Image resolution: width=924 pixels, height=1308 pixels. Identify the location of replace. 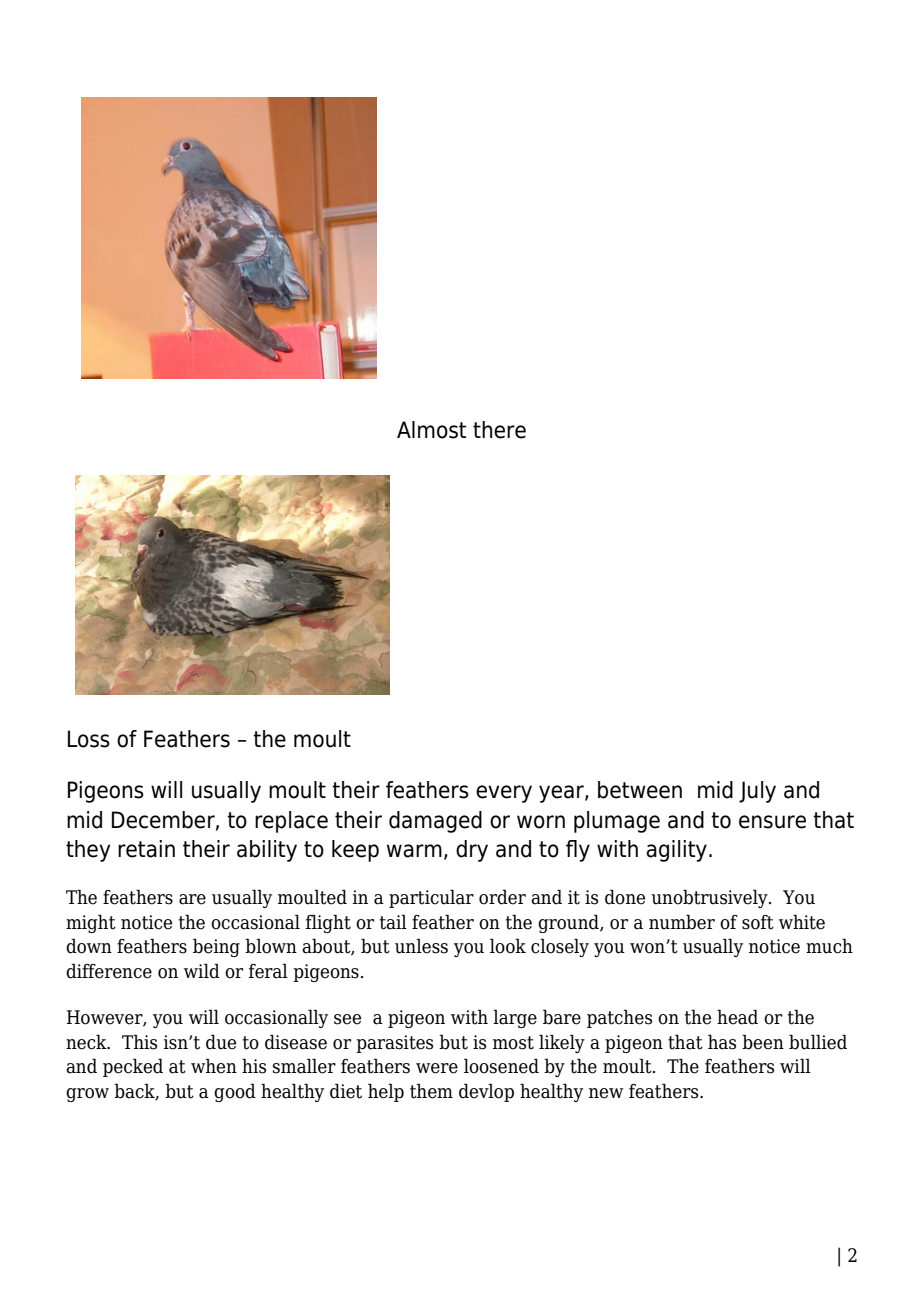
(291, 822).
